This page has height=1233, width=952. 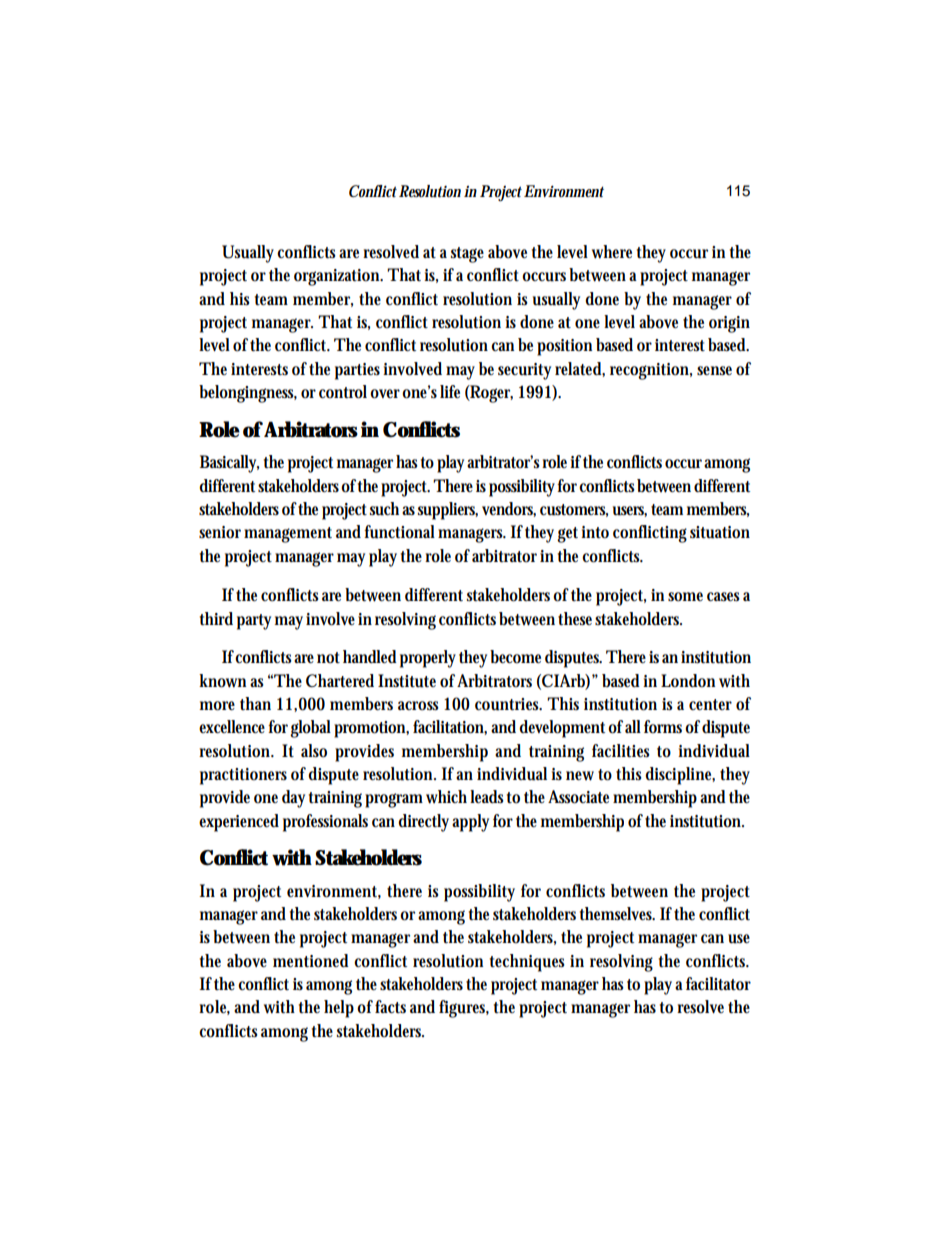 I want to click on apply, so click(x=470, y=823).
